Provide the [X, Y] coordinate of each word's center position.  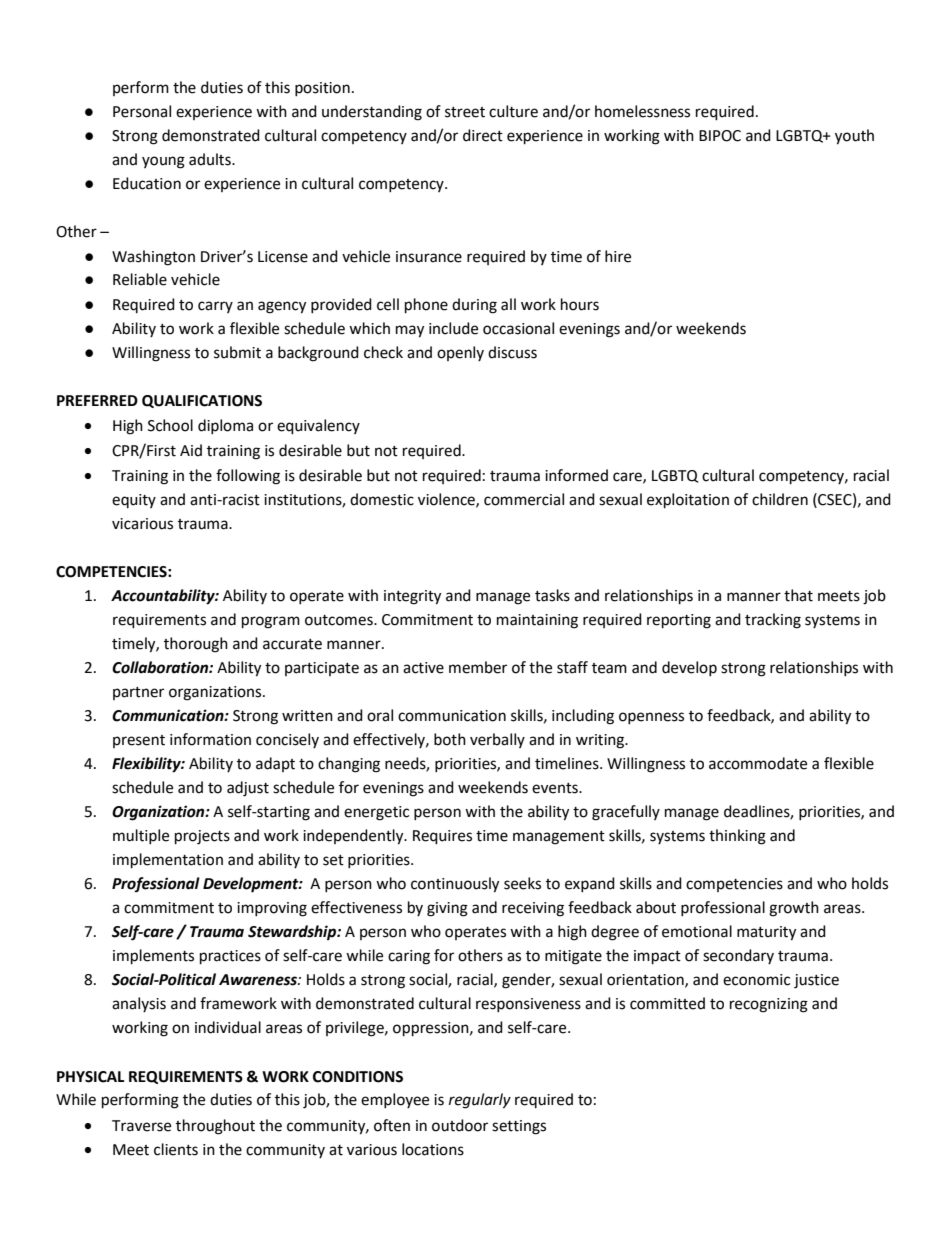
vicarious [142, 524]
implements [153, 957]
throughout [215, 1127]
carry [215, 307]
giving [447, 909]
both [450, 739]
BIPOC [720, 136]
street [465, 112]
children [780, 499]
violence [447, 500]
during [474, 306]
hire [618, 256]
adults [211, 159]
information [210, 739]
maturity [766, 933]
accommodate [758, 763]
